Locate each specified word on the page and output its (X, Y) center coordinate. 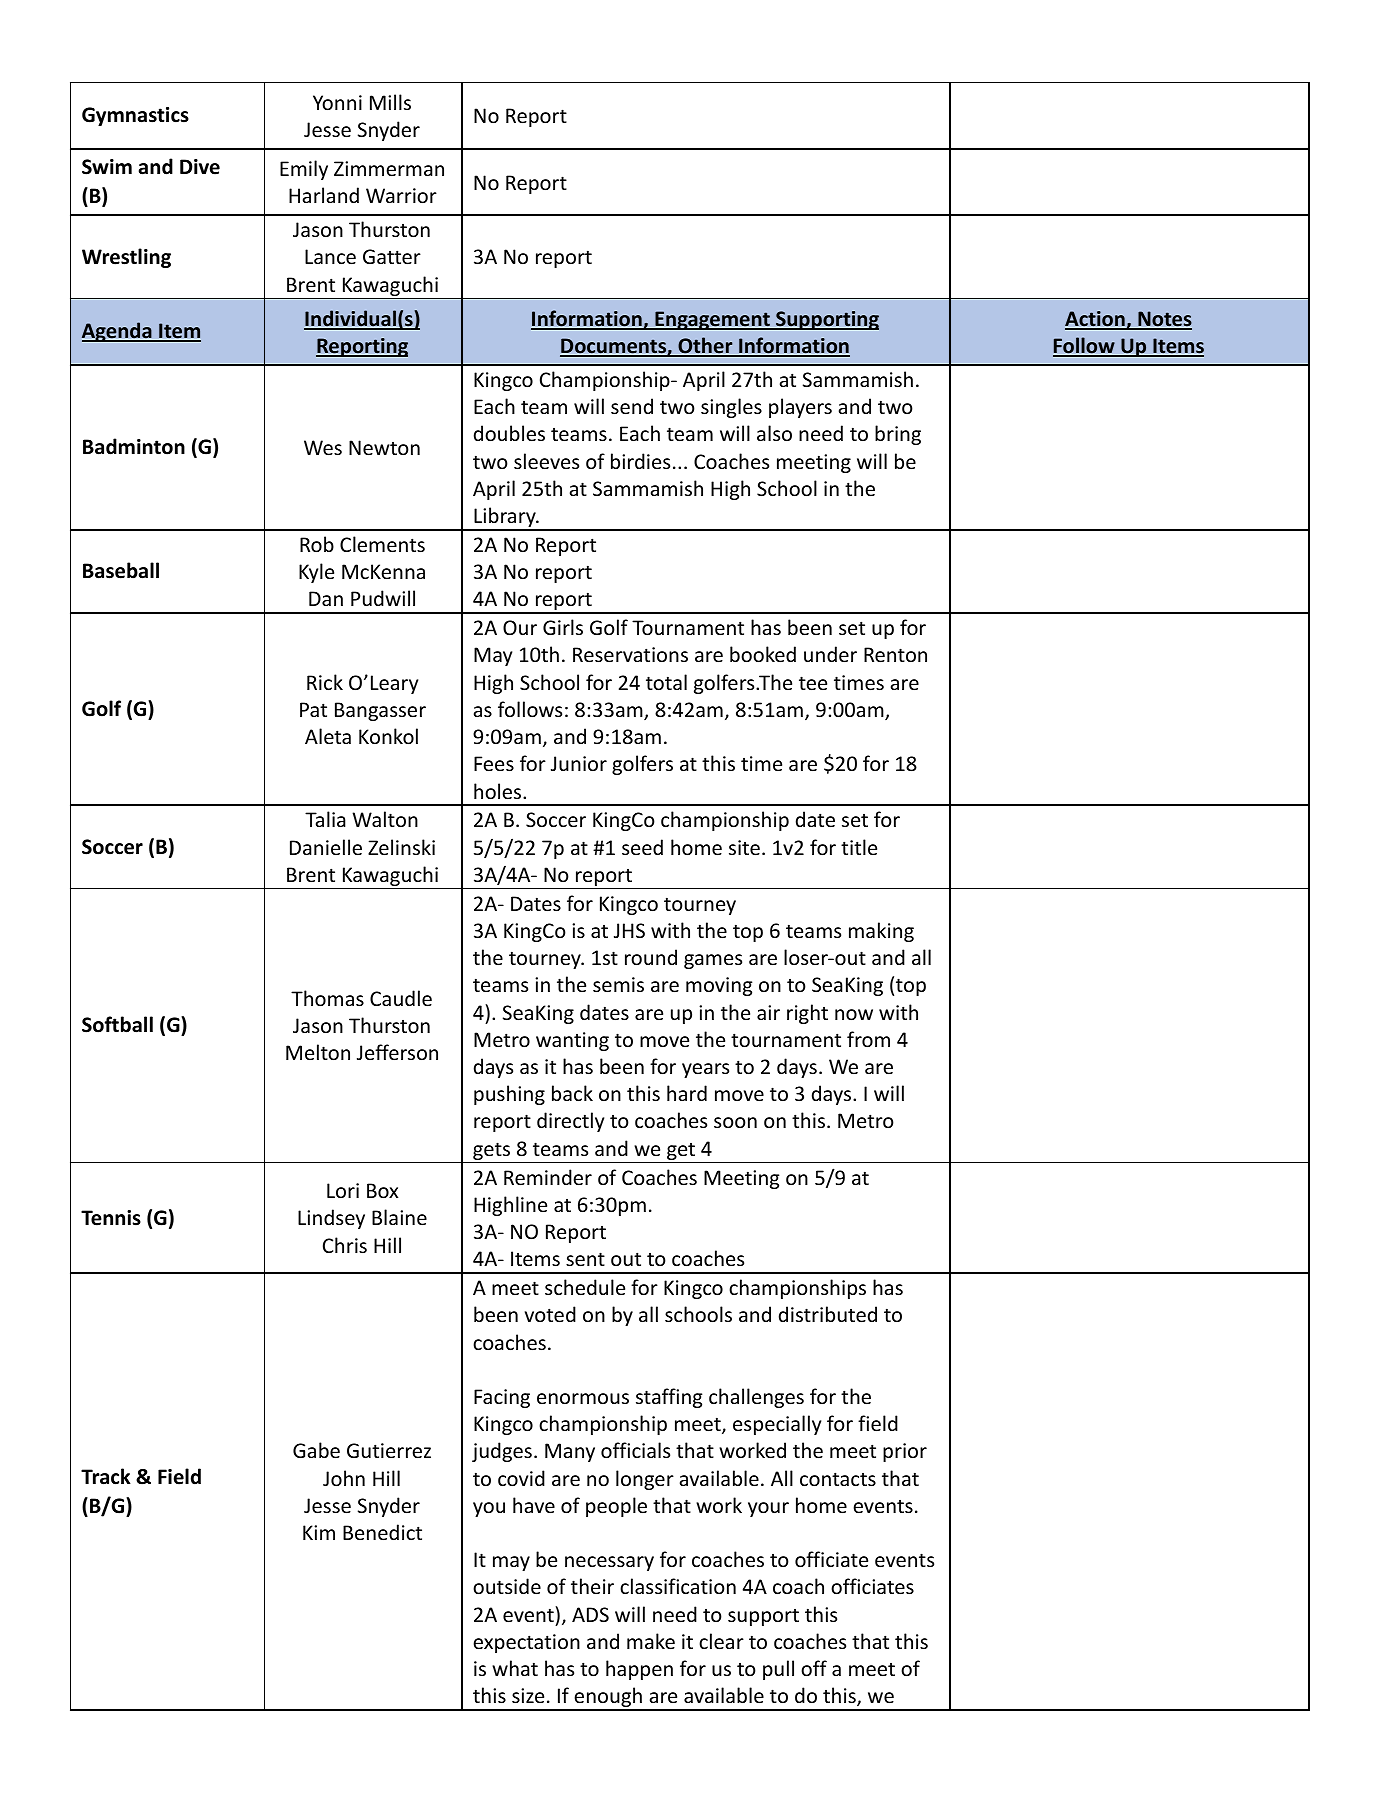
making (881, 932)
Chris (345, 1245)
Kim (319, 1532)
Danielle (326, 847)
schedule (585, 1287)
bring (898, 435)
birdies (640, 461)
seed (642, 847)
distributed (828, 1314)
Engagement (712, 320)
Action (1096, 320)
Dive (200, 167)
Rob (317, 544)
